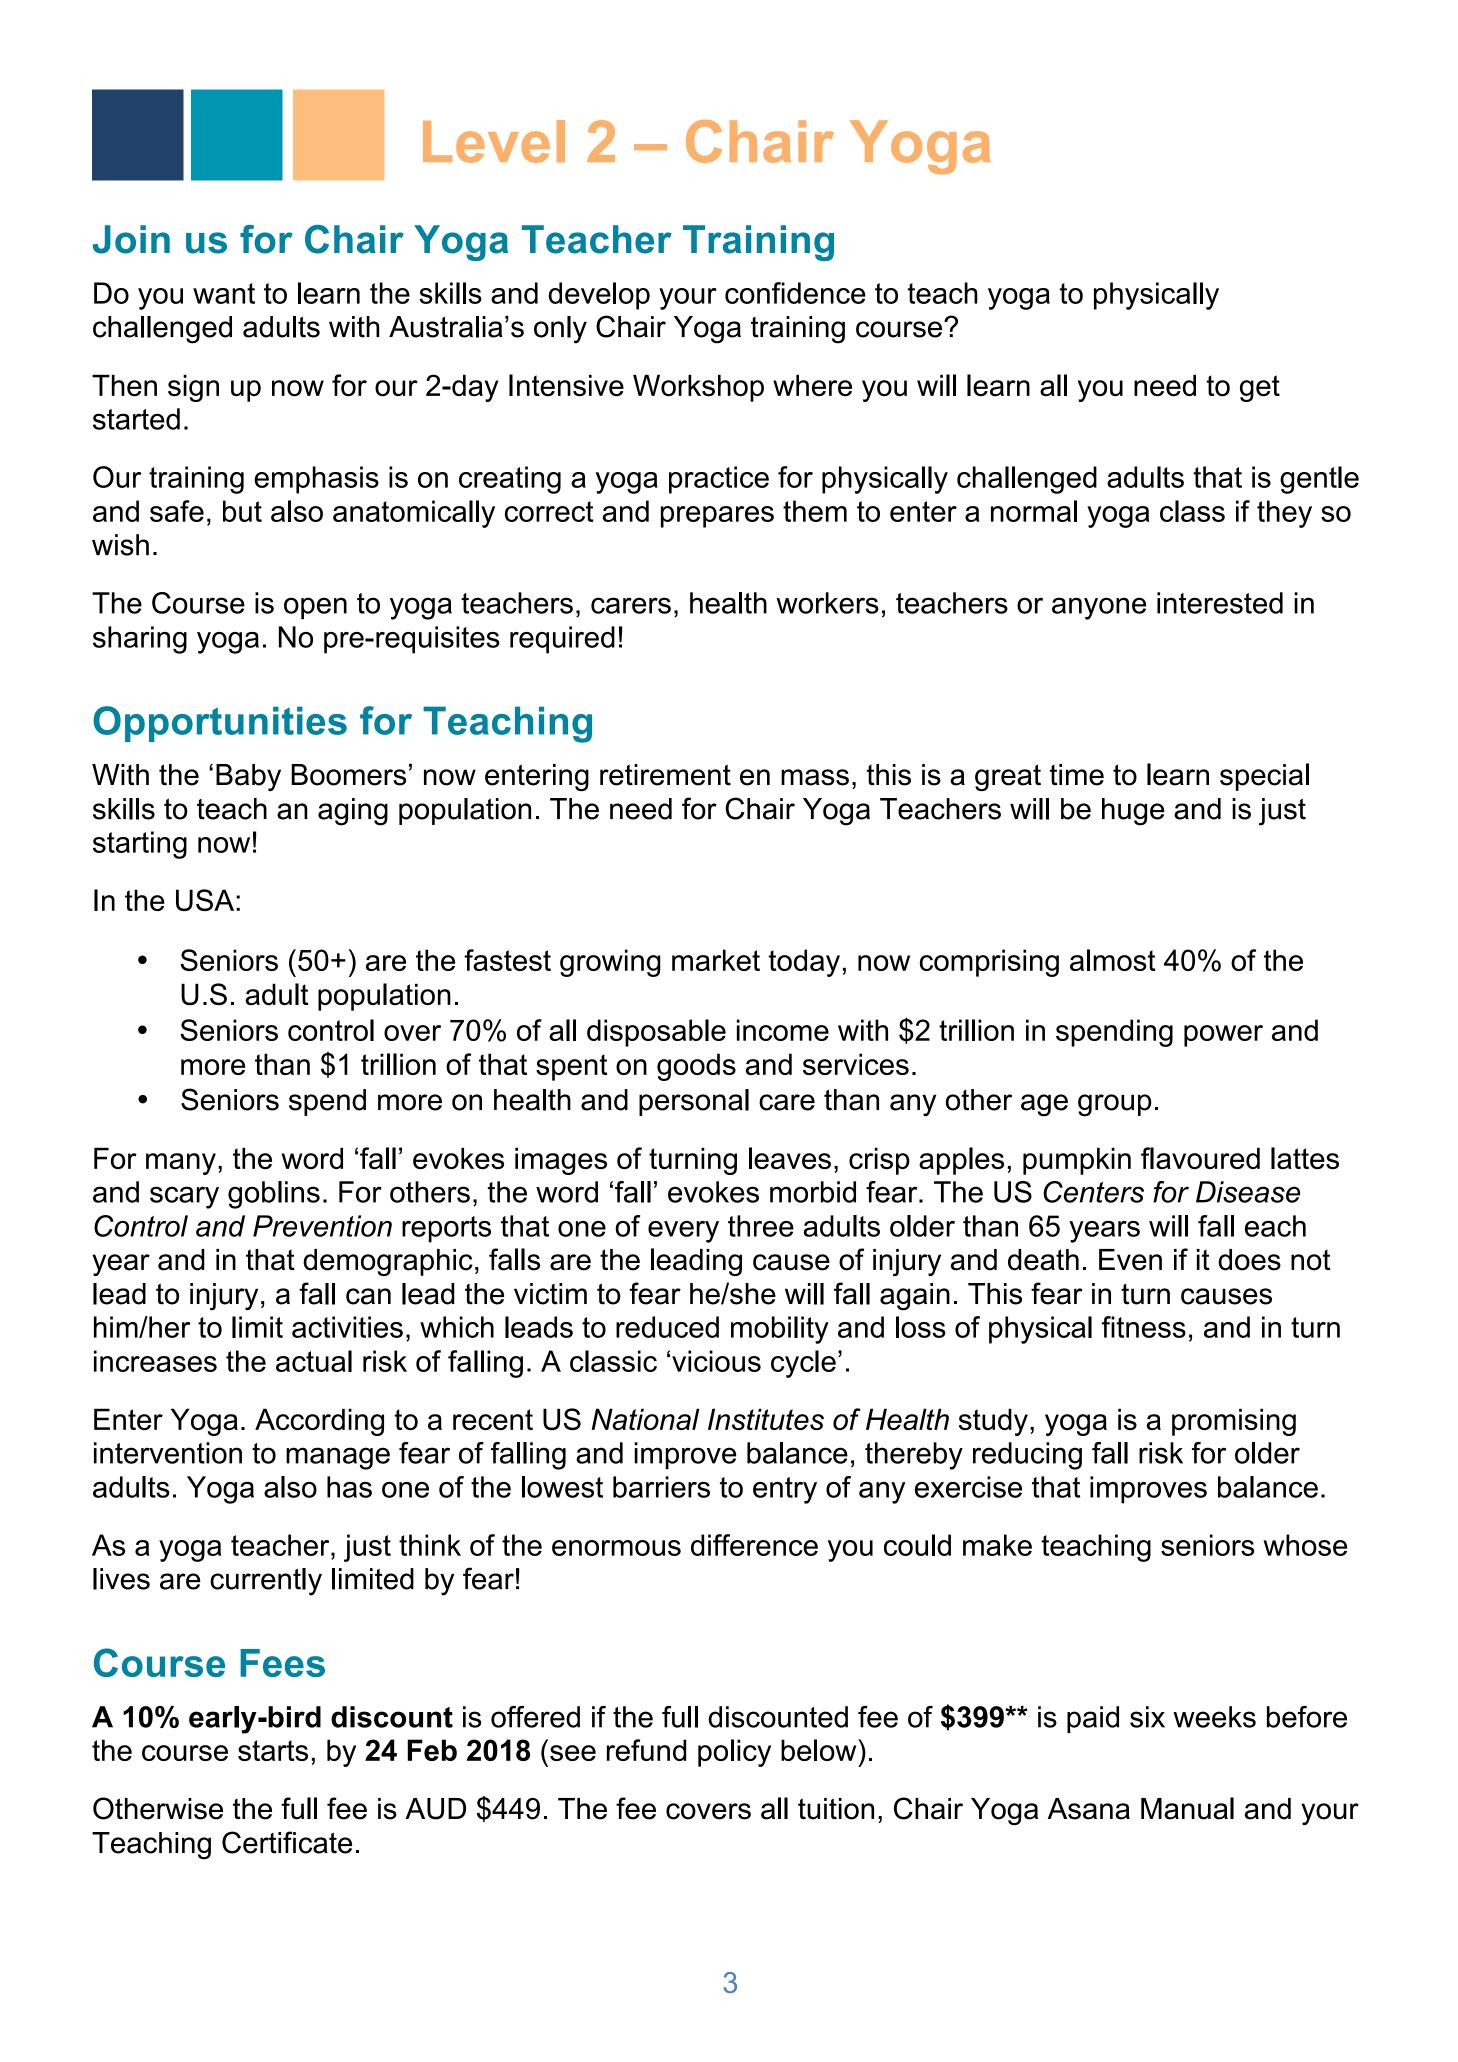  I want to click on starts, so click(273, 1750).
